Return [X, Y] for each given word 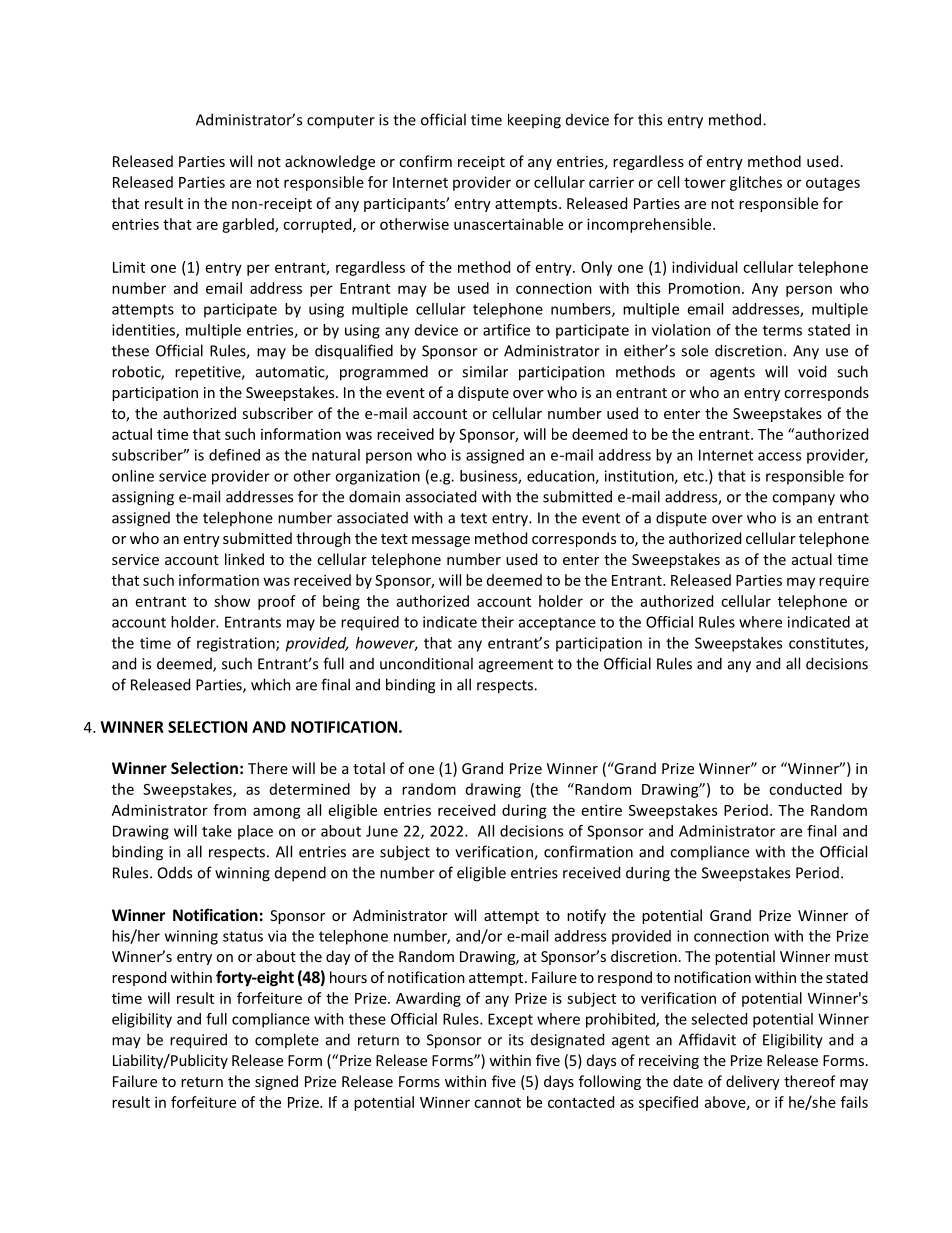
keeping [534, 121]
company [803, 500]
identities [144, 331]
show [232, 601]
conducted [805, 789]
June [382, 831]
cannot [497, 1103]
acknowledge [330, 162]
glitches [756, 183]
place [255, 832]
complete [287, 1040]
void [812, 371]
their [497, 622]
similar [485, 371]
